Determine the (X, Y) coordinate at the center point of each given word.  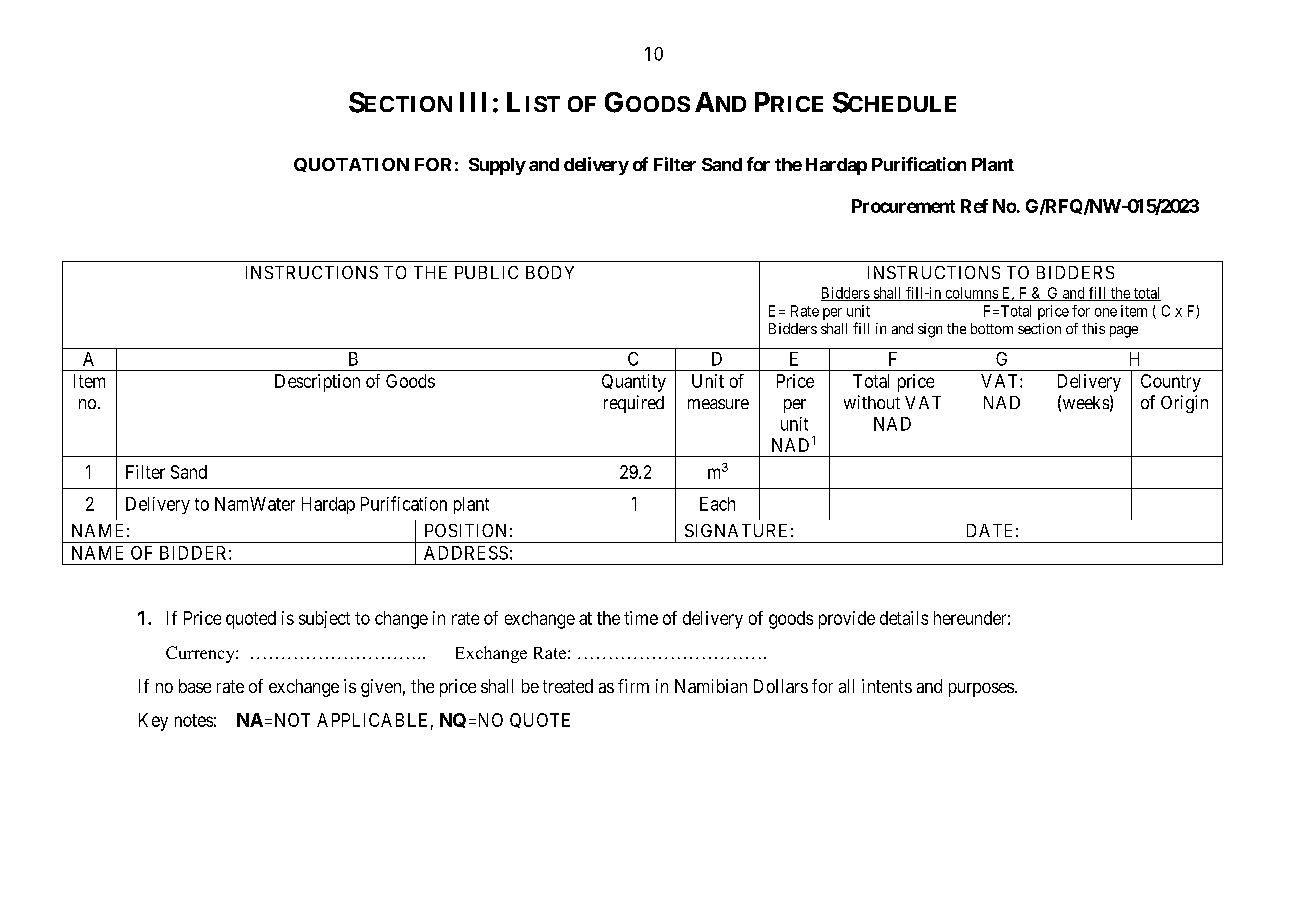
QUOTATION (351, 165)
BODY (550, 272)
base (195, 686)
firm (633, 686)
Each (717, 504)
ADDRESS (466, 553)
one (1106, 312)
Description (317, 383)
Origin (1184, 404)
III (473, 102)
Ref (974, 206)
